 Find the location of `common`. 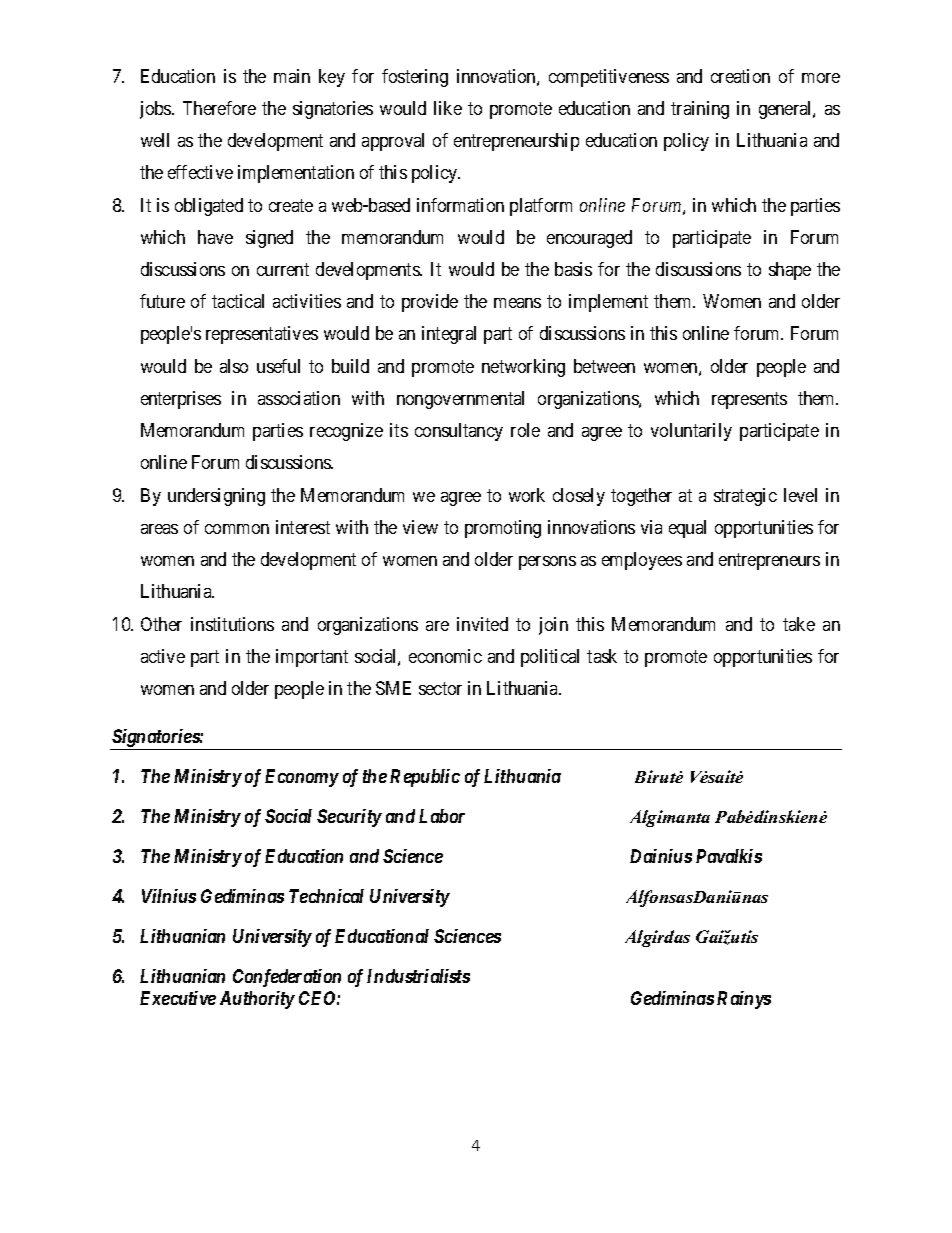

common is located at coordinates (237, 529).
